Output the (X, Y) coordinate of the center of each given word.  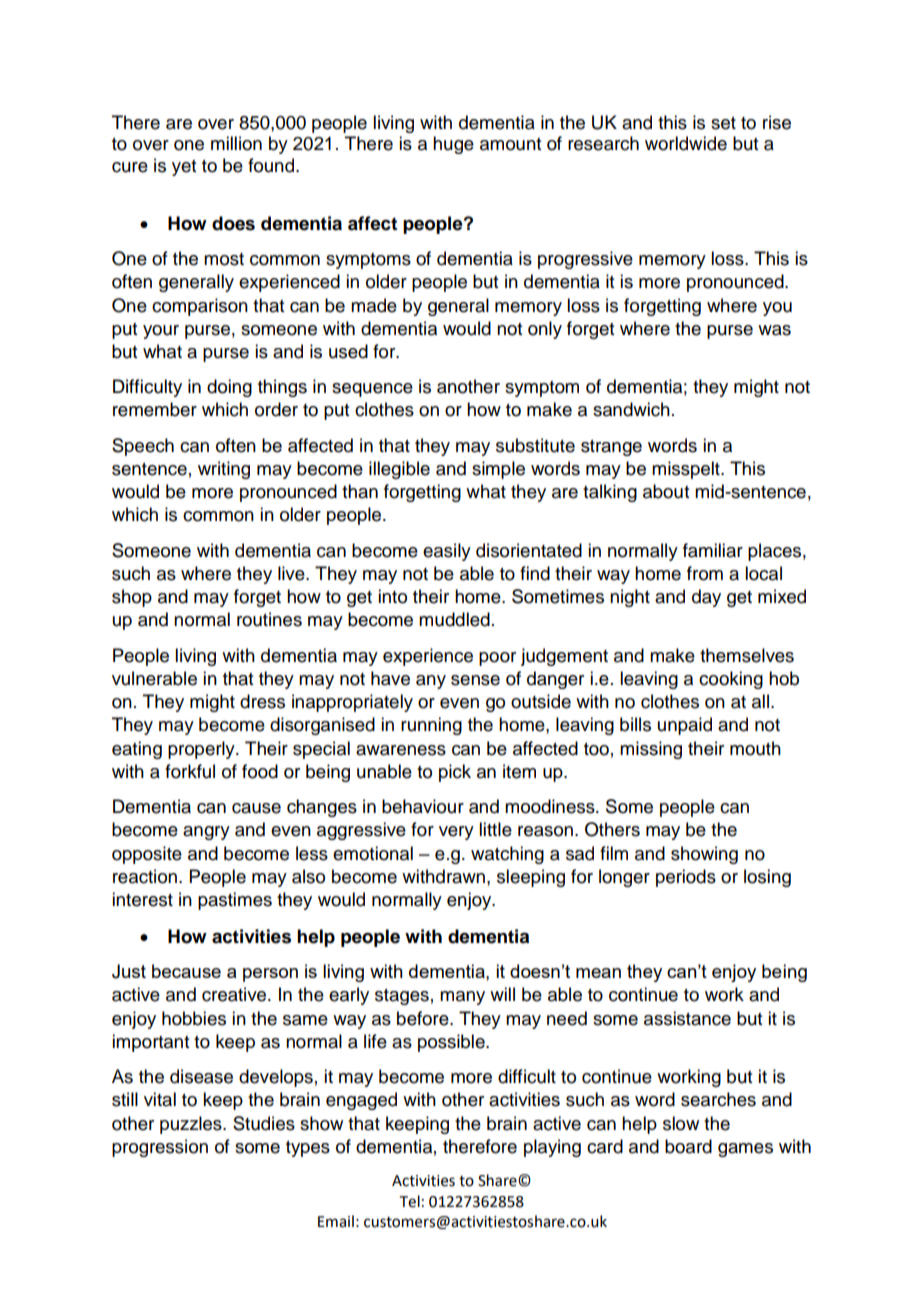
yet (184, 168)
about (666, 491)
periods (686, 878)
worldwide (686, 143)
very (456, 833)
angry (206, 833)
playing (552, 1148)
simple (498, 470)
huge (453, 145)
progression (160, 1148)
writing (224, 470)
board (688, 1146)
